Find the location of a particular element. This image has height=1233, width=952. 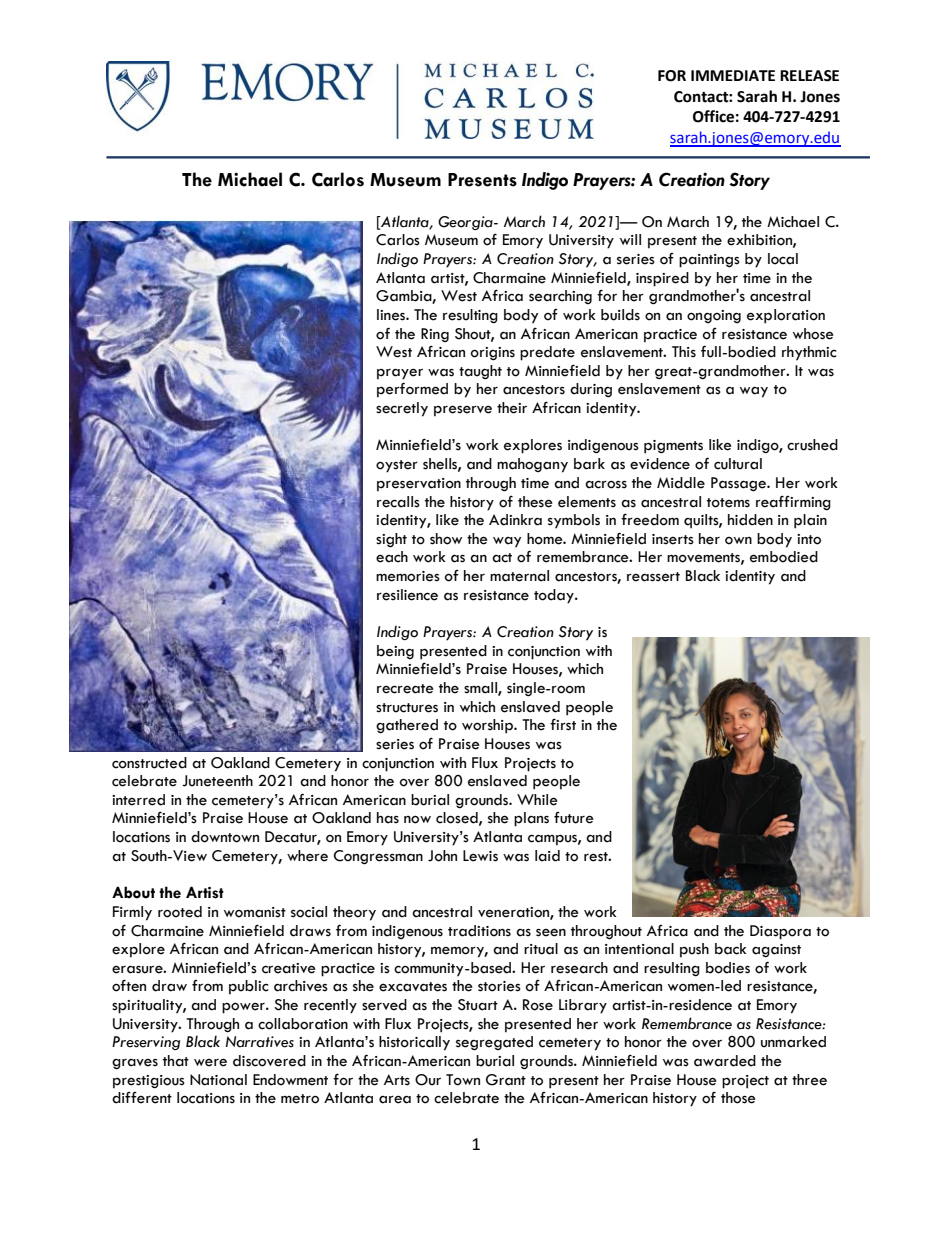

IMMEDIATE is located at coordinates (733, 75).
